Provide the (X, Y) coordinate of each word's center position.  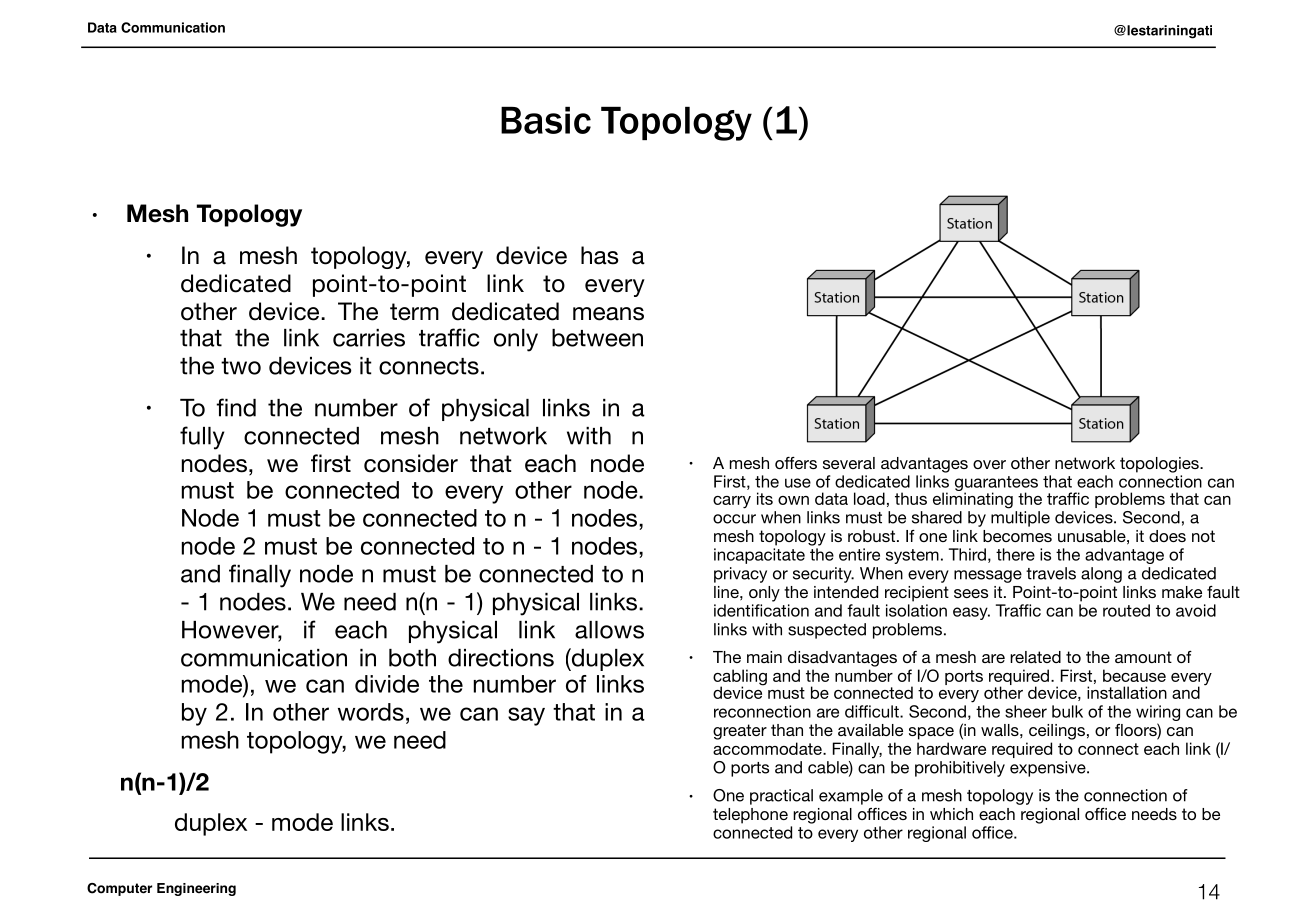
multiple (1020, 519)
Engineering (196, 889)
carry (732, 502)
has (600, 255)
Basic (546, 120)
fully (202, 438)
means (608, 314)
